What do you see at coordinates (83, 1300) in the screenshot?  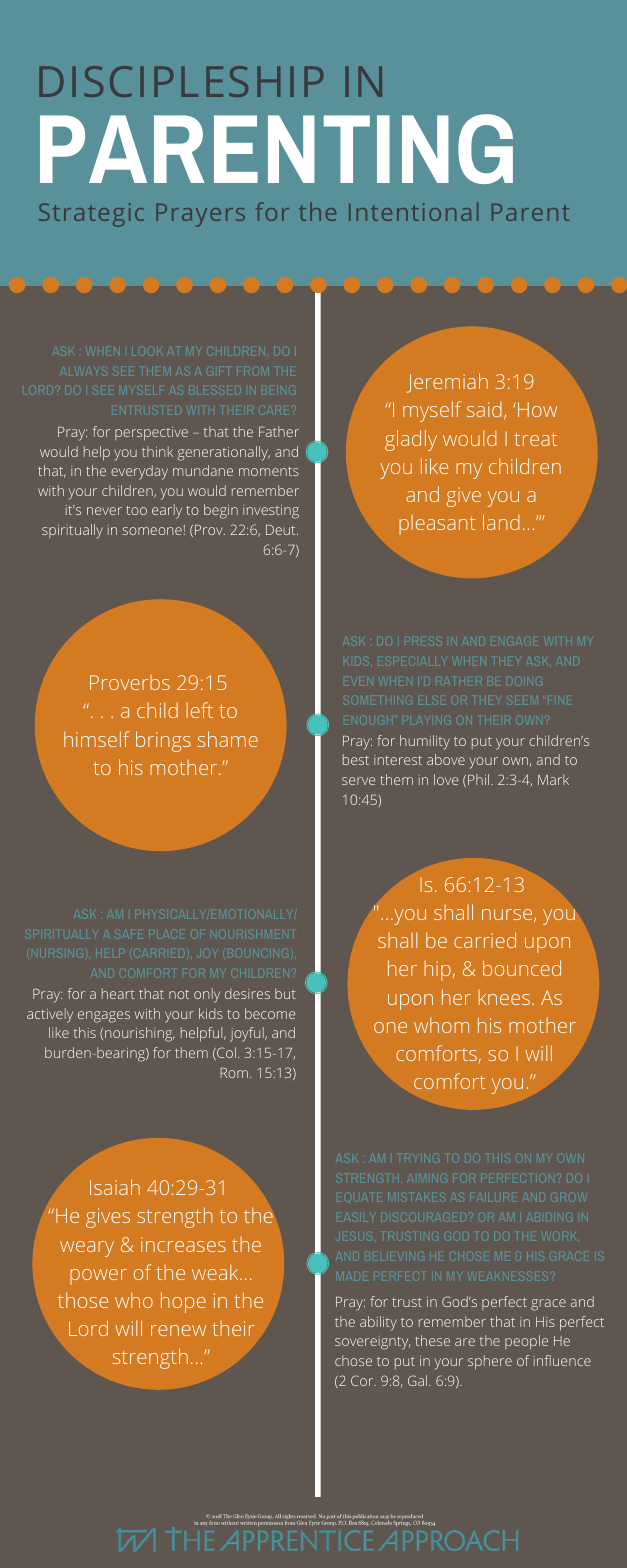 I see `those` at bounding box center [83, 1300].
